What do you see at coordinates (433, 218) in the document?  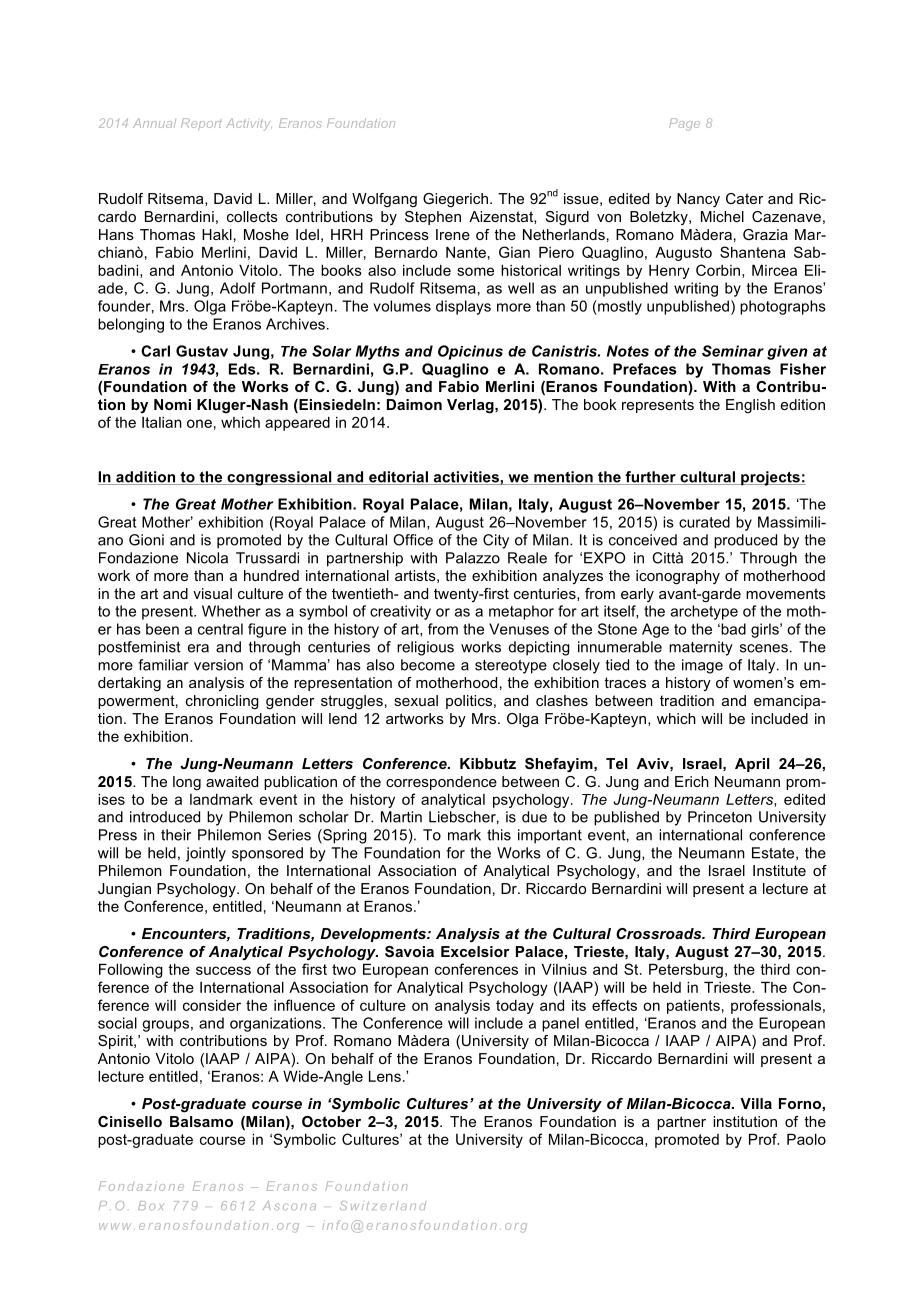 I see `Stephen` at bounding box center [433, 218].
